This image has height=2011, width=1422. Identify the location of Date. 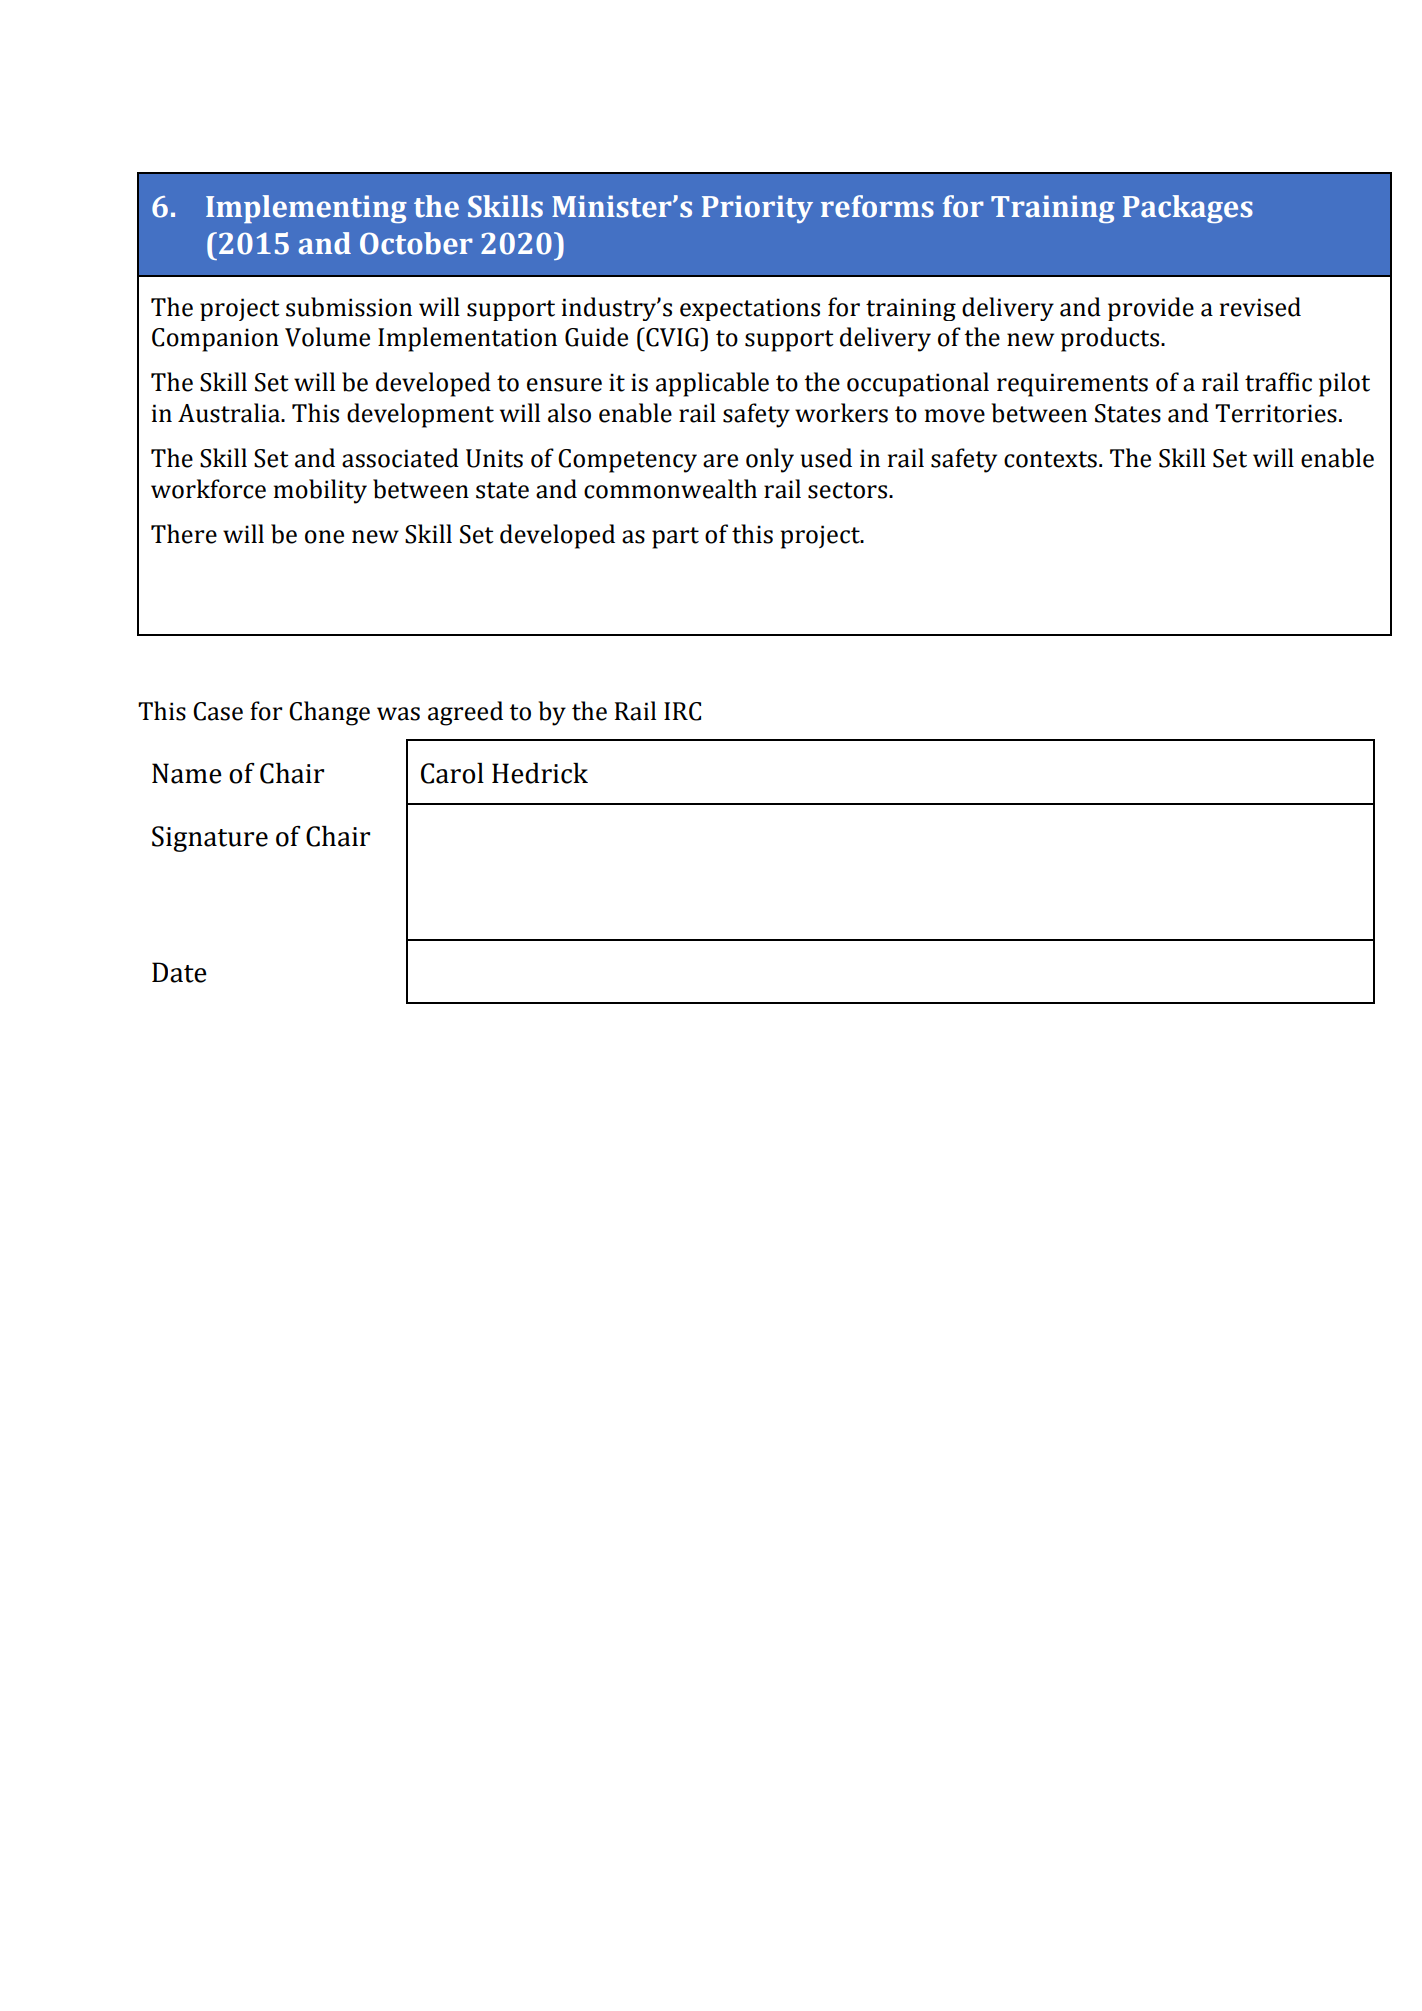
(179, 972).
